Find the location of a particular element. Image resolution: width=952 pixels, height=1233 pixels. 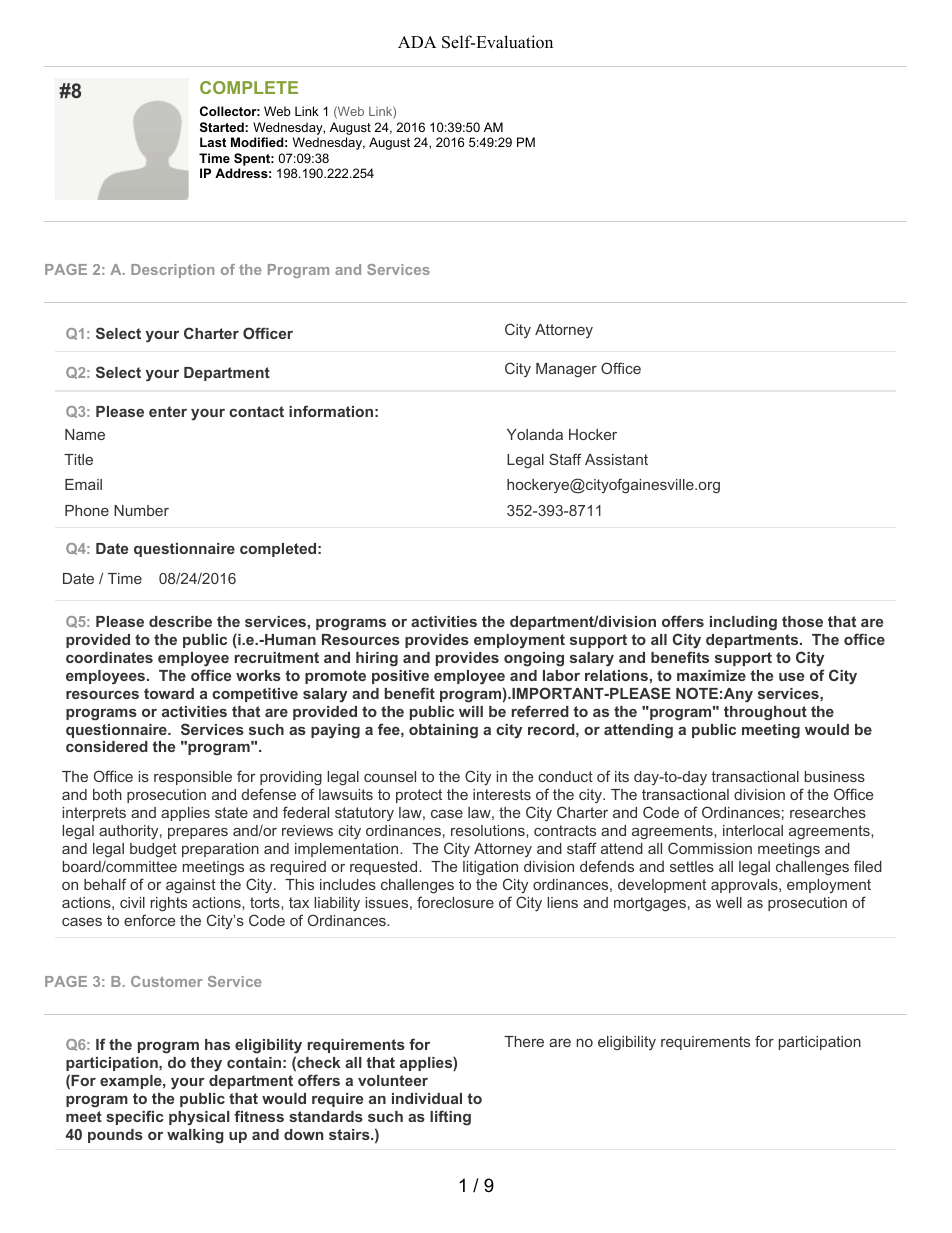

ADA is located at coordinates (417, 42).
